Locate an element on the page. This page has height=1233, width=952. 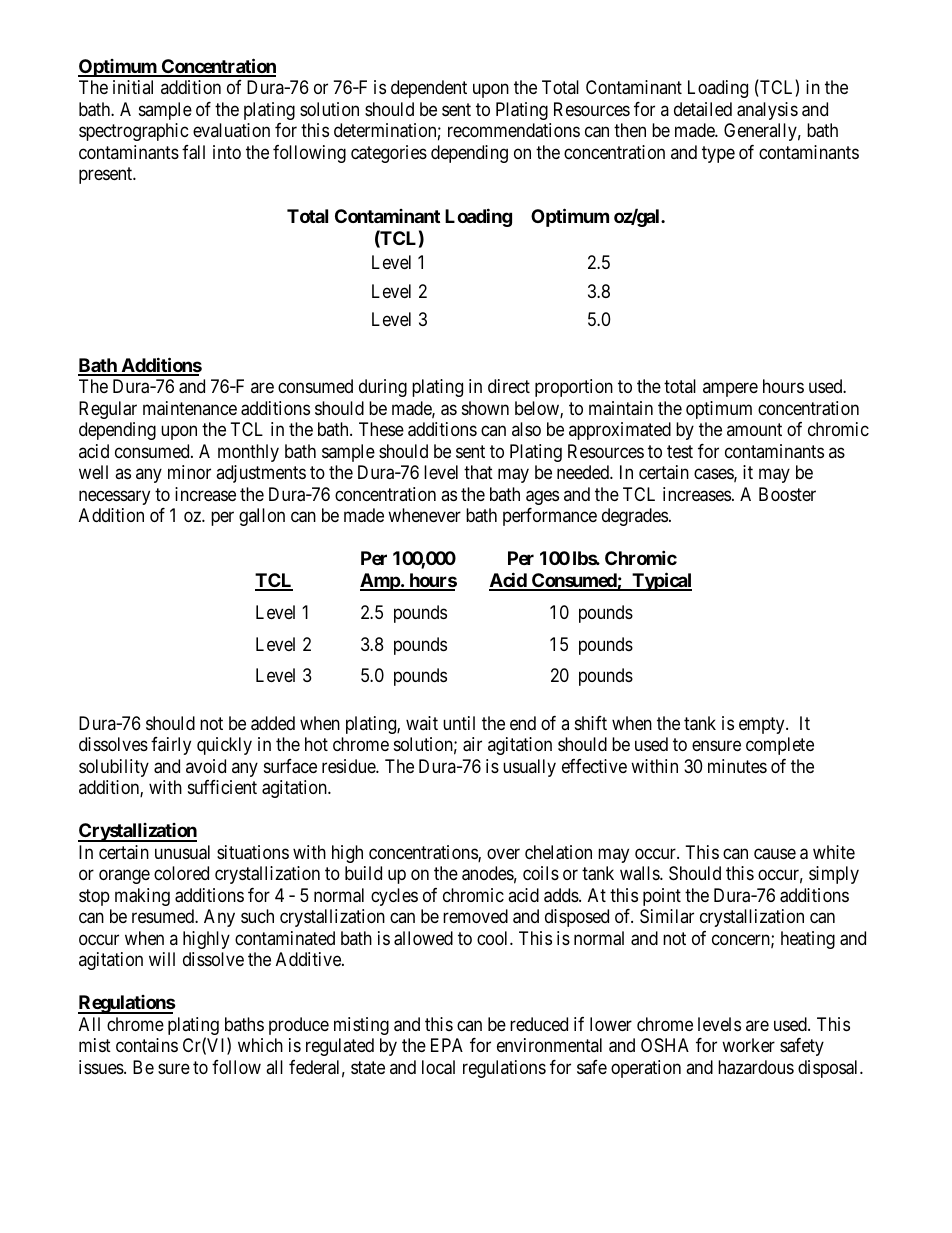
evaluation is located at coordinates (231, 130).
